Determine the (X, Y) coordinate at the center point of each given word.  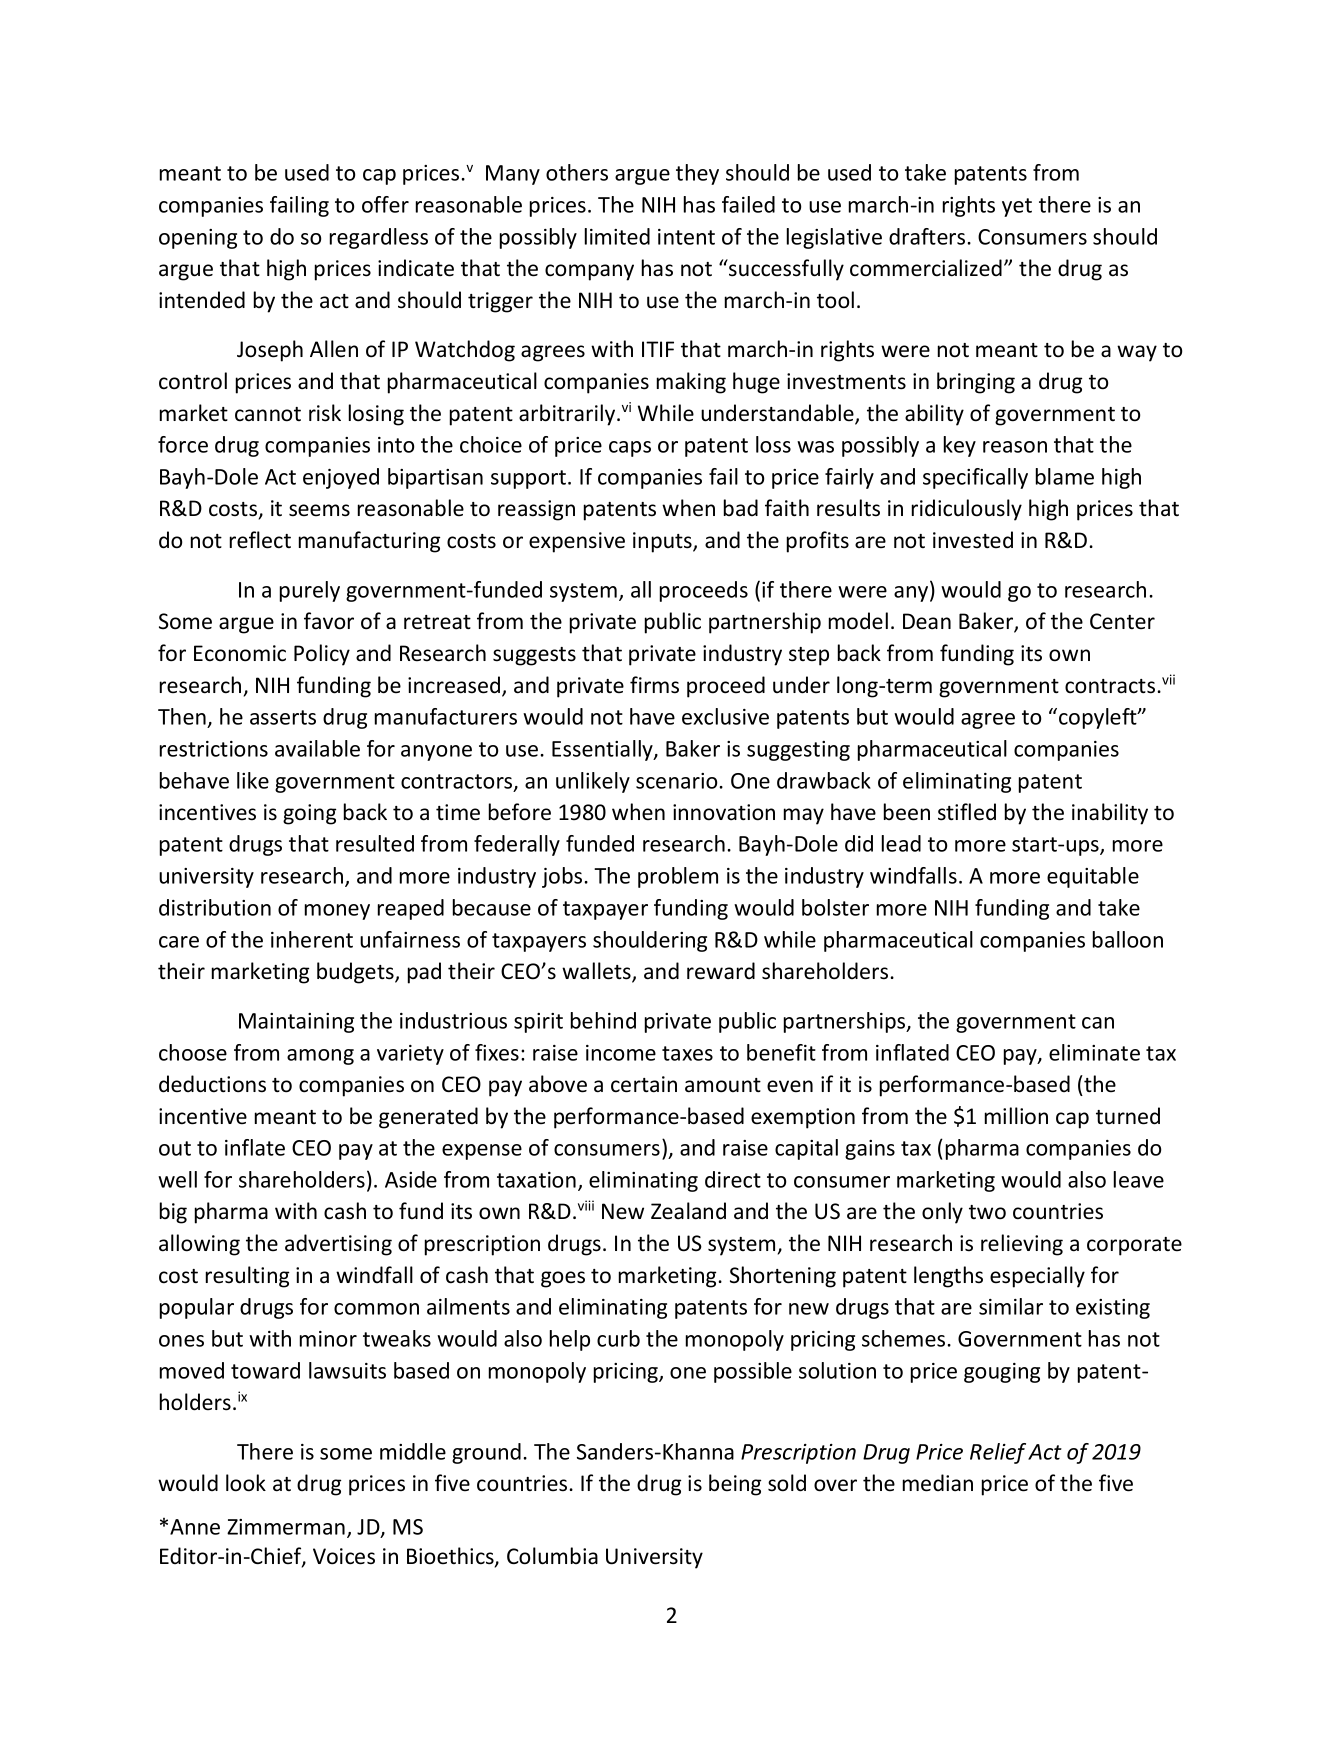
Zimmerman (286, 1527)
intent (686, 237)
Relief (998, 1453)
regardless (379, 238)
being (735, 1485)
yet (1017, 207)
